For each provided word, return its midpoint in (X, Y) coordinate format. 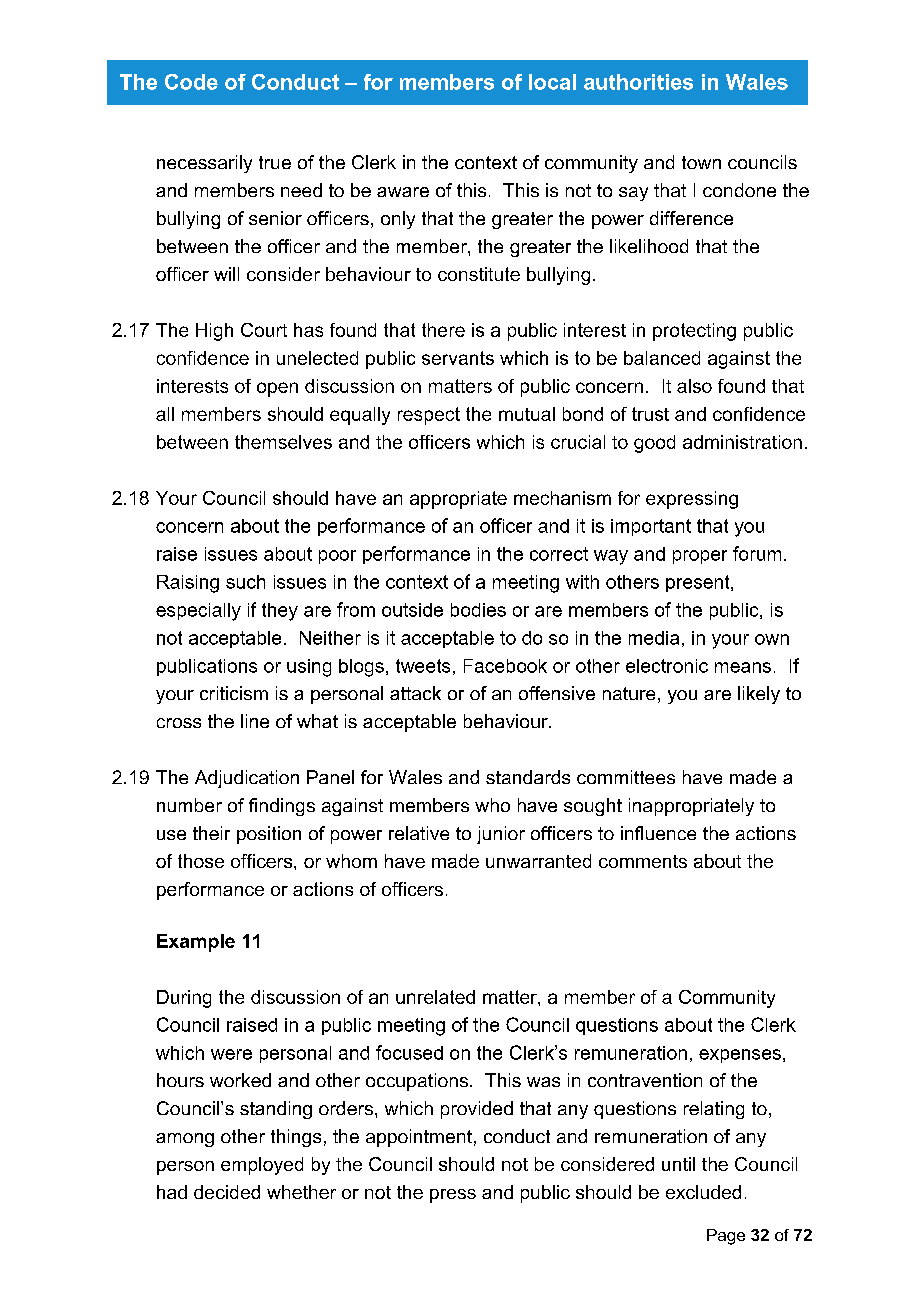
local (552, 82)
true (275, 162)
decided (227, 1192)
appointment (419, 1138)
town (701, 162)
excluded (703, 1192)
